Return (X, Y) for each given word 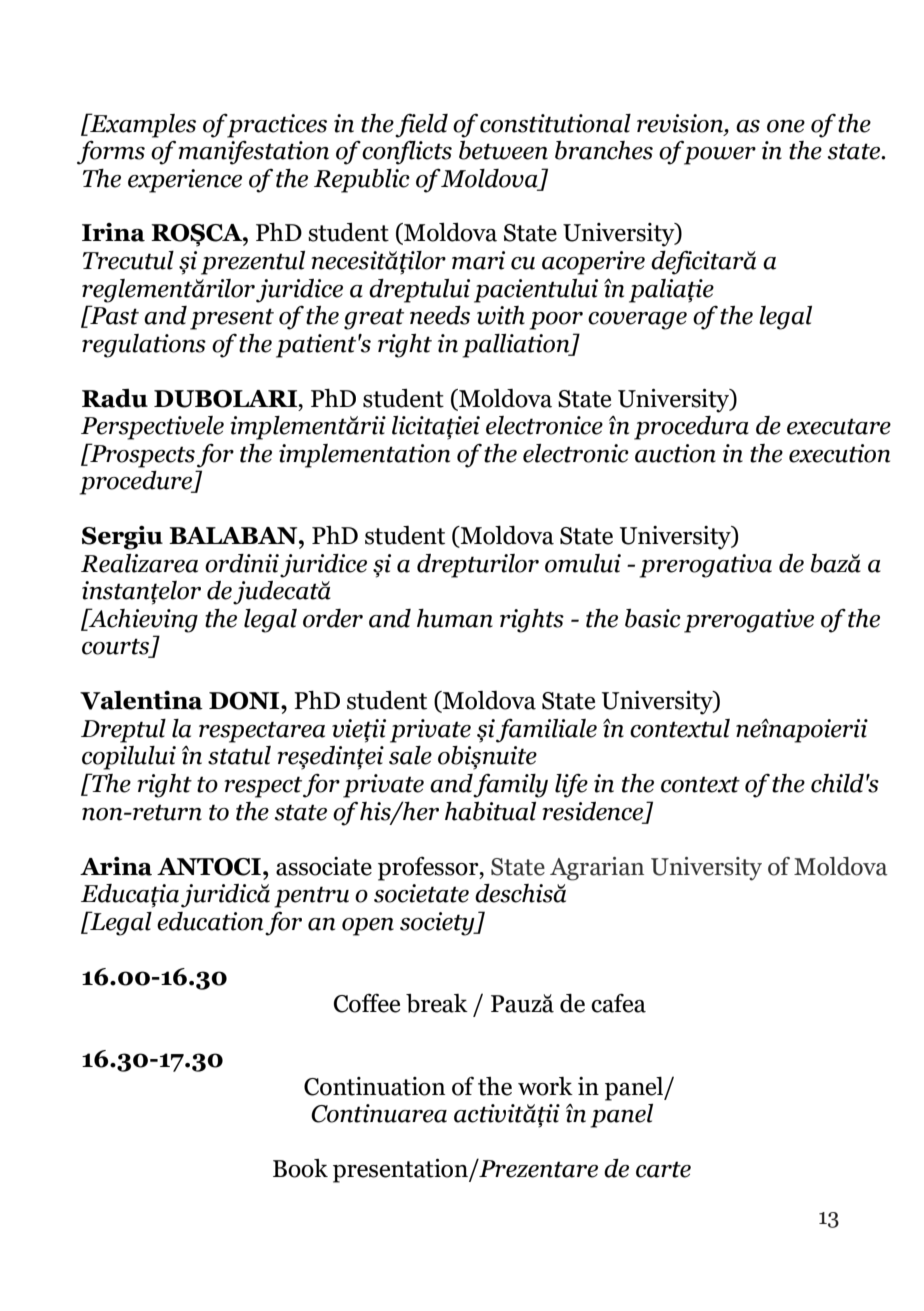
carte (663, 1169)
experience (185, 181)
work (545, 1086)
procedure (137, 483)
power (720, 156)
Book (300, 1168)
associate (324, 866)
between (503, 150)
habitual (490, 811)
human (455, 618)
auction (675, 453)
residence (592, 811)
